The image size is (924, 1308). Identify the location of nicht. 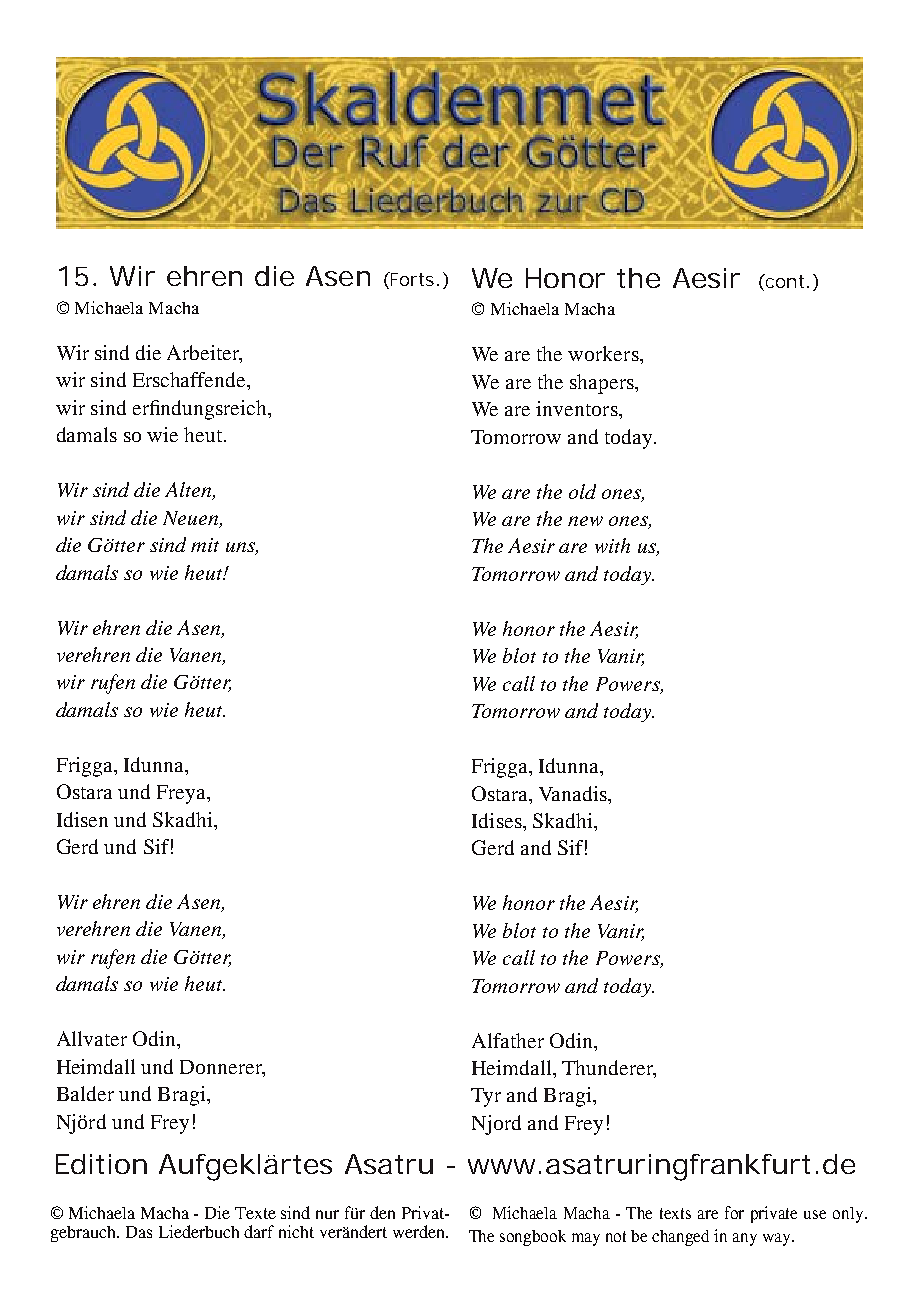
(296, 1231).
